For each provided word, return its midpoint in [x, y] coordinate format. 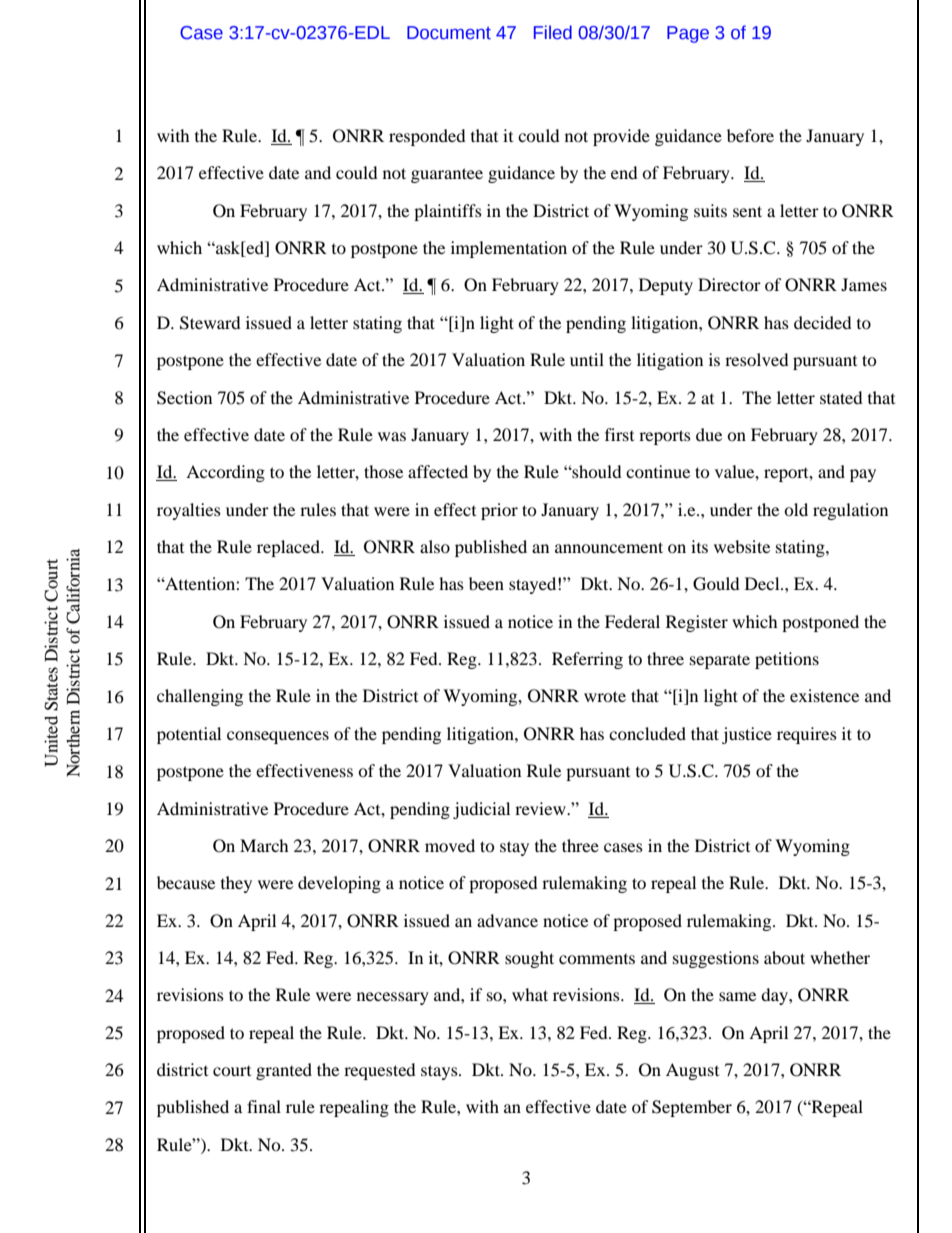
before [750, 135]
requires [807, 735]
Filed [553, 32]
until [587, 359]
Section [184, 398]
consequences [278, 737]
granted [284, 1071]
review [541, 808]
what [530, 994]
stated [841, 397]
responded [427, 137]
